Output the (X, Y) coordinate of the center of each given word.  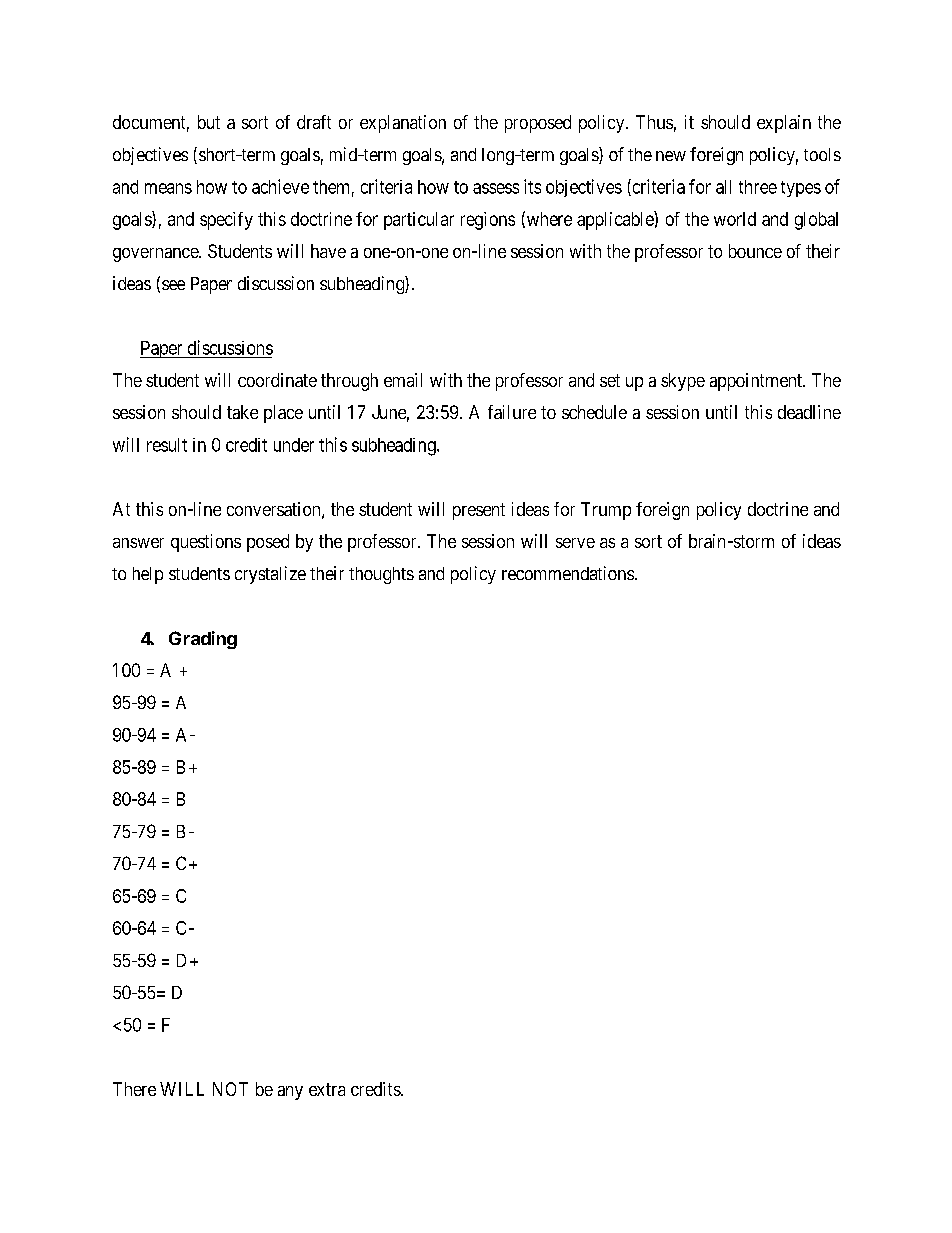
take (242, 412)
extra (327, 1089)
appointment (757, 382)
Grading (203, 640)
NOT (230, 1089)
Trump (606, 511)
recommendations (568, 573)
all (723, 187)
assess (496, 188)
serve (575, 543)
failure (512, 412)
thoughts (381, 575)
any (290, 1093)
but (209, 122)
